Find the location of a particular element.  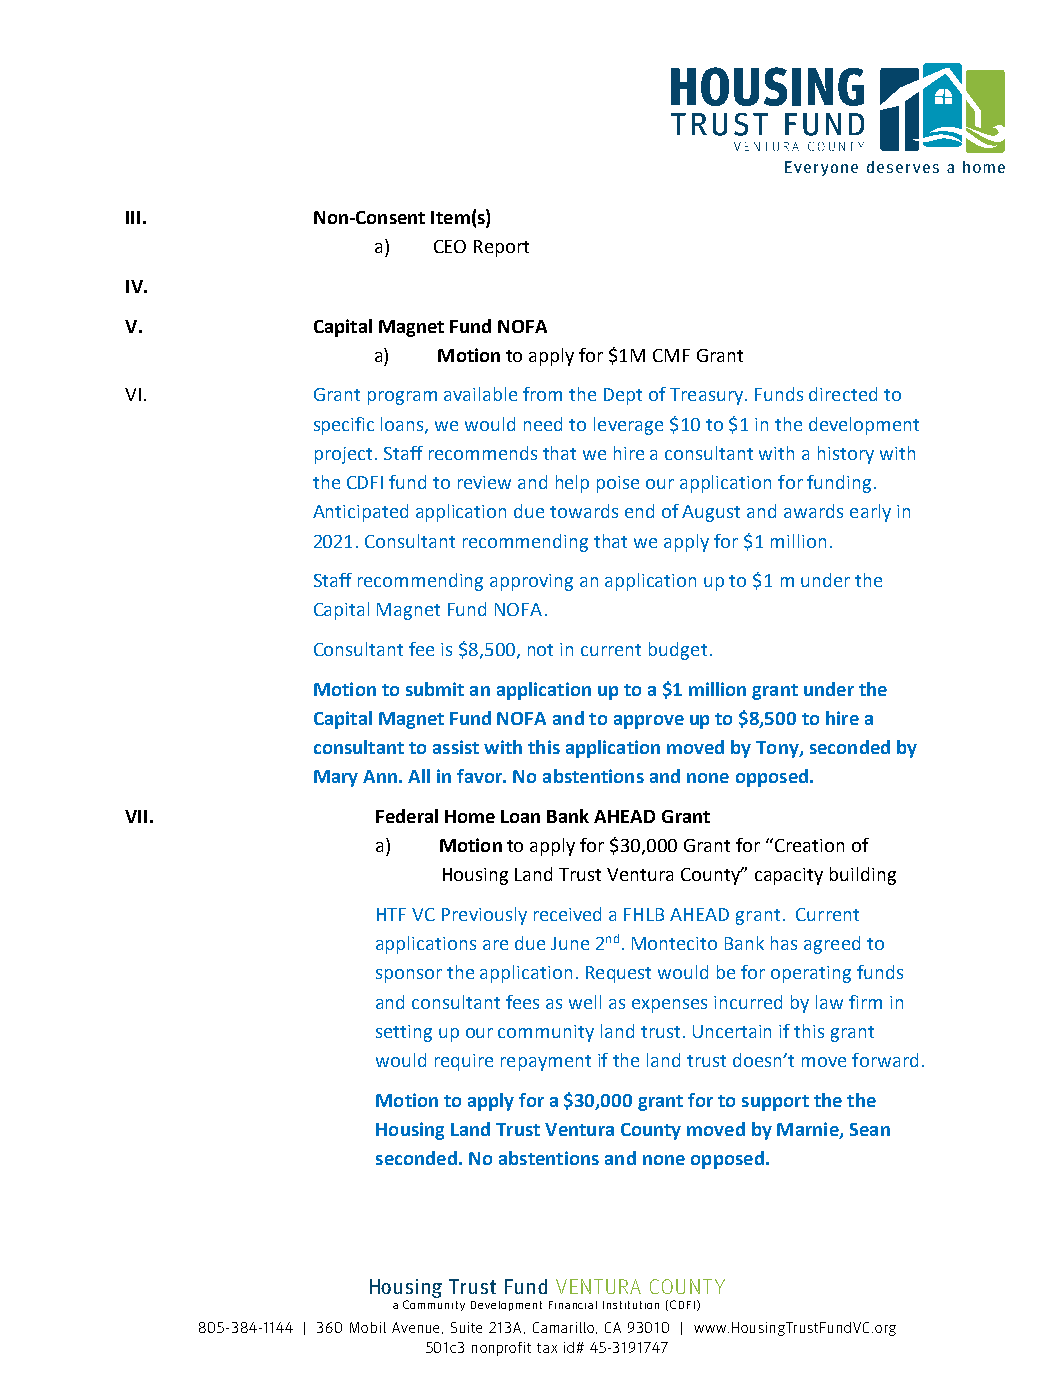

Report is located at coordinates (501, 248).
